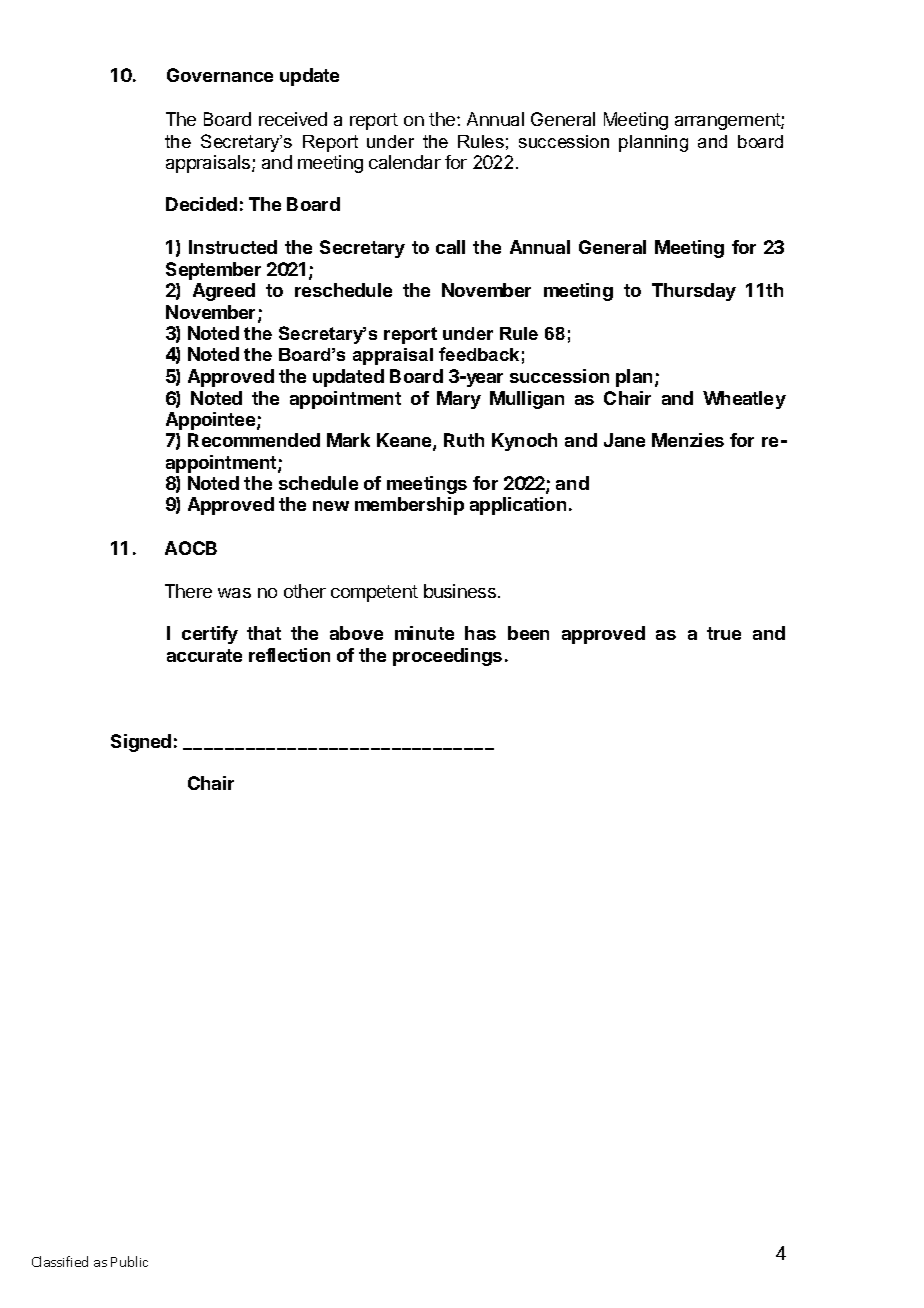 This screenshot has height=1308, width=924. Describe the element at coordinates (694, 292) in the screenshot. I see `Thursday` at that location.
